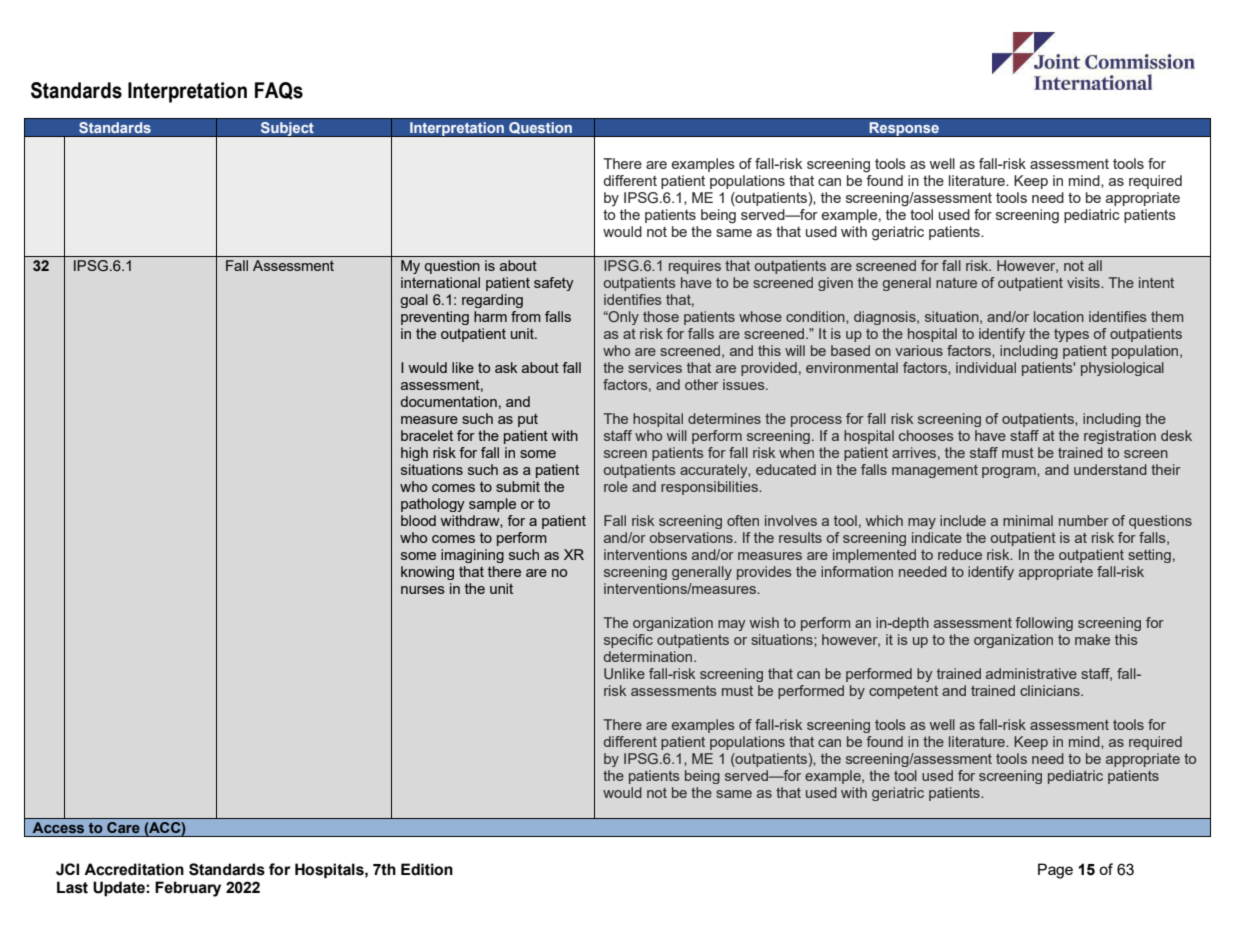 The width and height of the screenshot is (1233, 952). What do you see at coordinates (1051, 690) in the screenshot?
I see `clinicians` at bounding box center [1051, 690].
